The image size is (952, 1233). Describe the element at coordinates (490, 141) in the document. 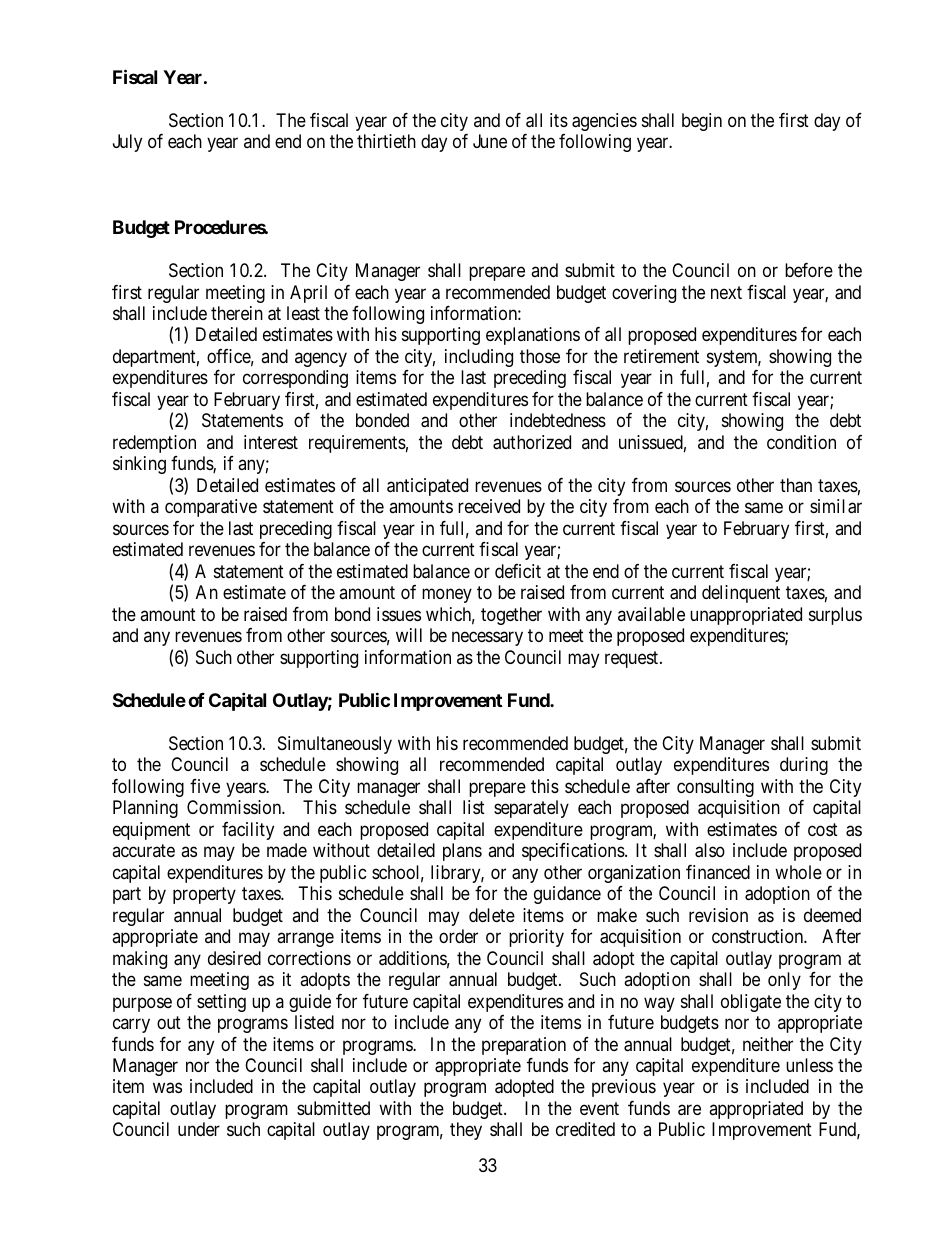

I see `June` at that location.
